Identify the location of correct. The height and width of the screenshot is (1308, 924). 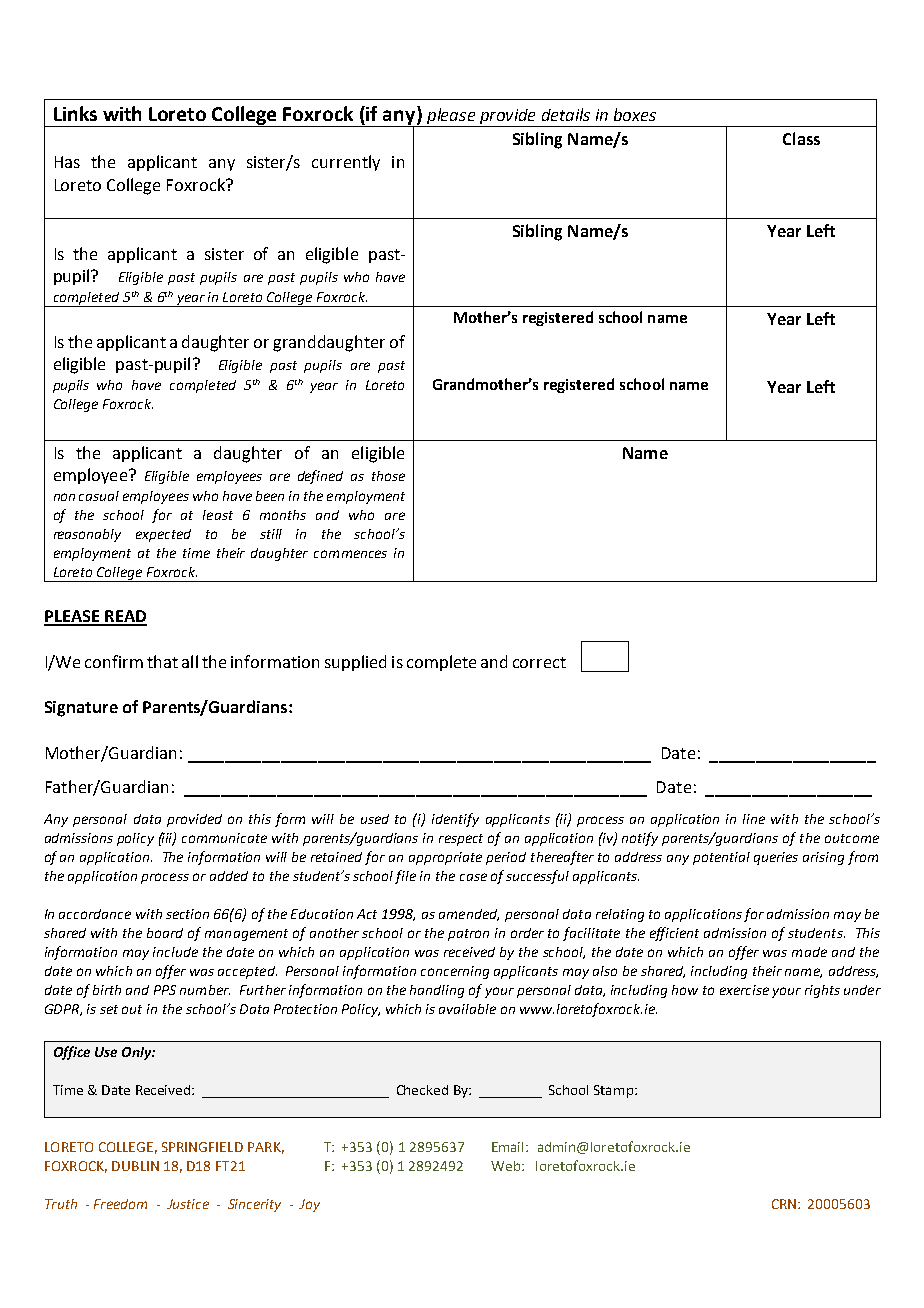
(539, 662).
